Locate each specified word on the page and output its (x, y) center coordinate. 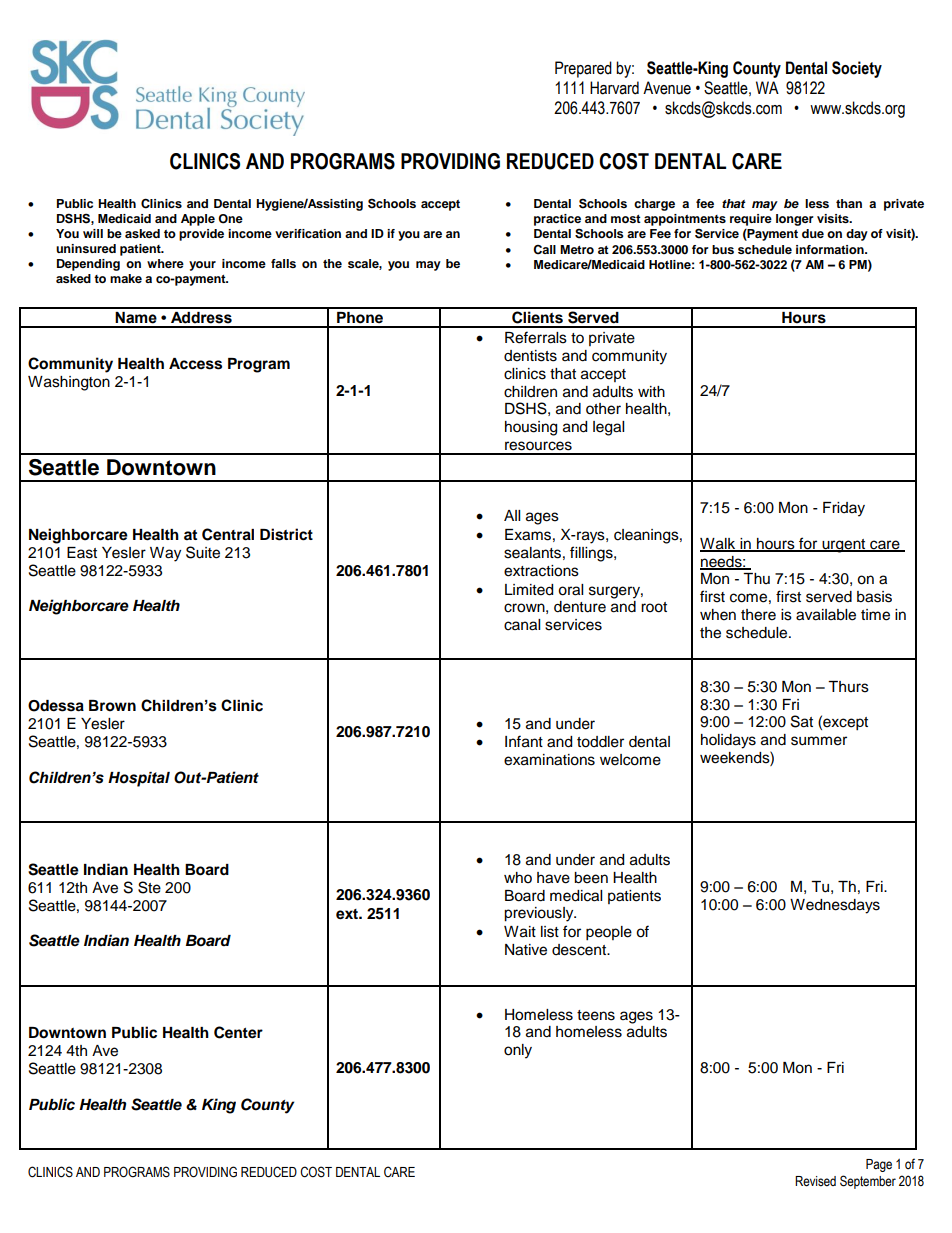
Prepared (583, 69)
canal (522, 625)
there (758, 615)
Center (238, 1032)
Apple (198, 220)
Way (165, 554)
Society (857, 69)
